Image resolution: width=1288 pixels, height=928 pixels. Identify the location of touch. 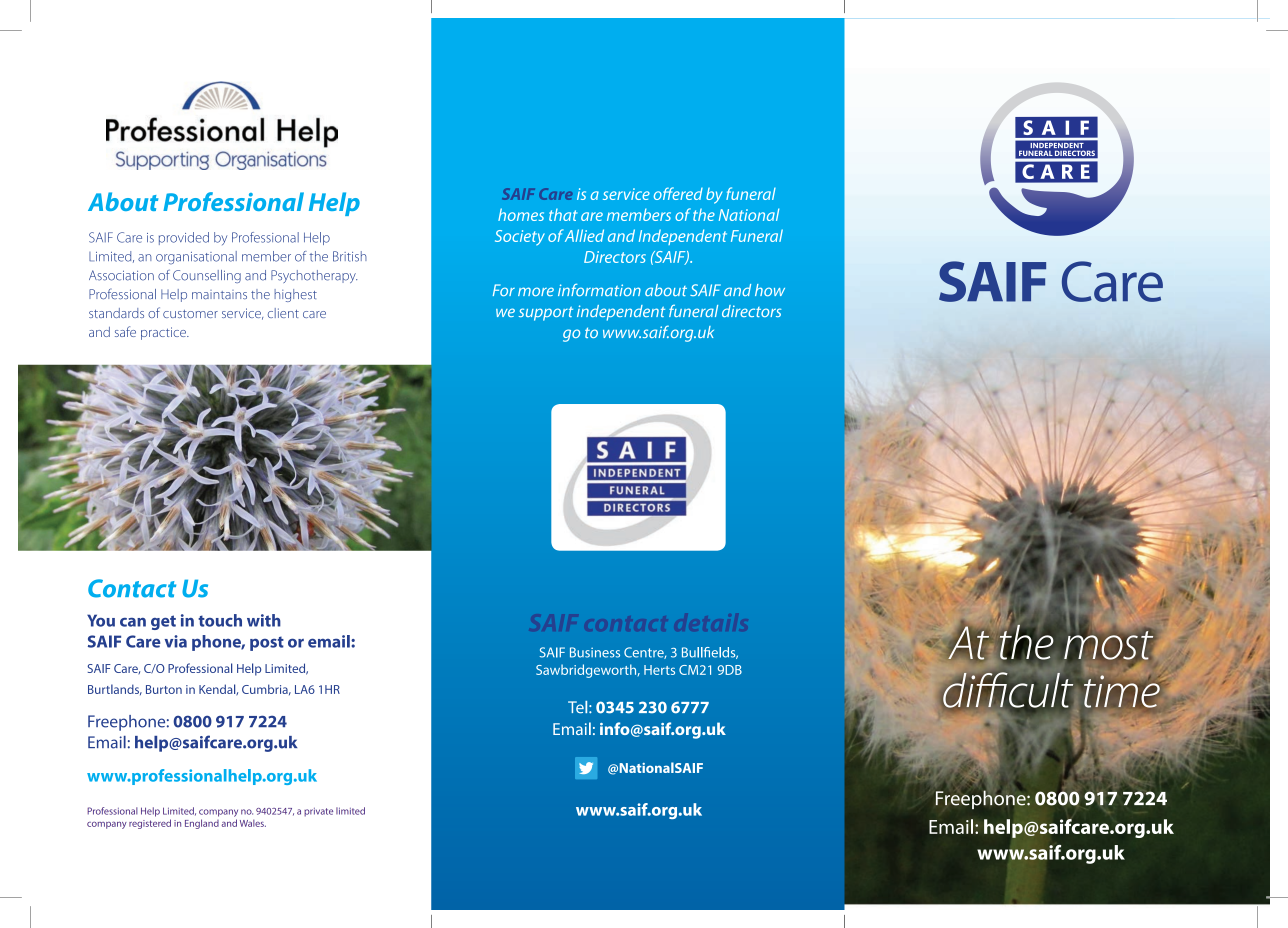
(220, 620).
